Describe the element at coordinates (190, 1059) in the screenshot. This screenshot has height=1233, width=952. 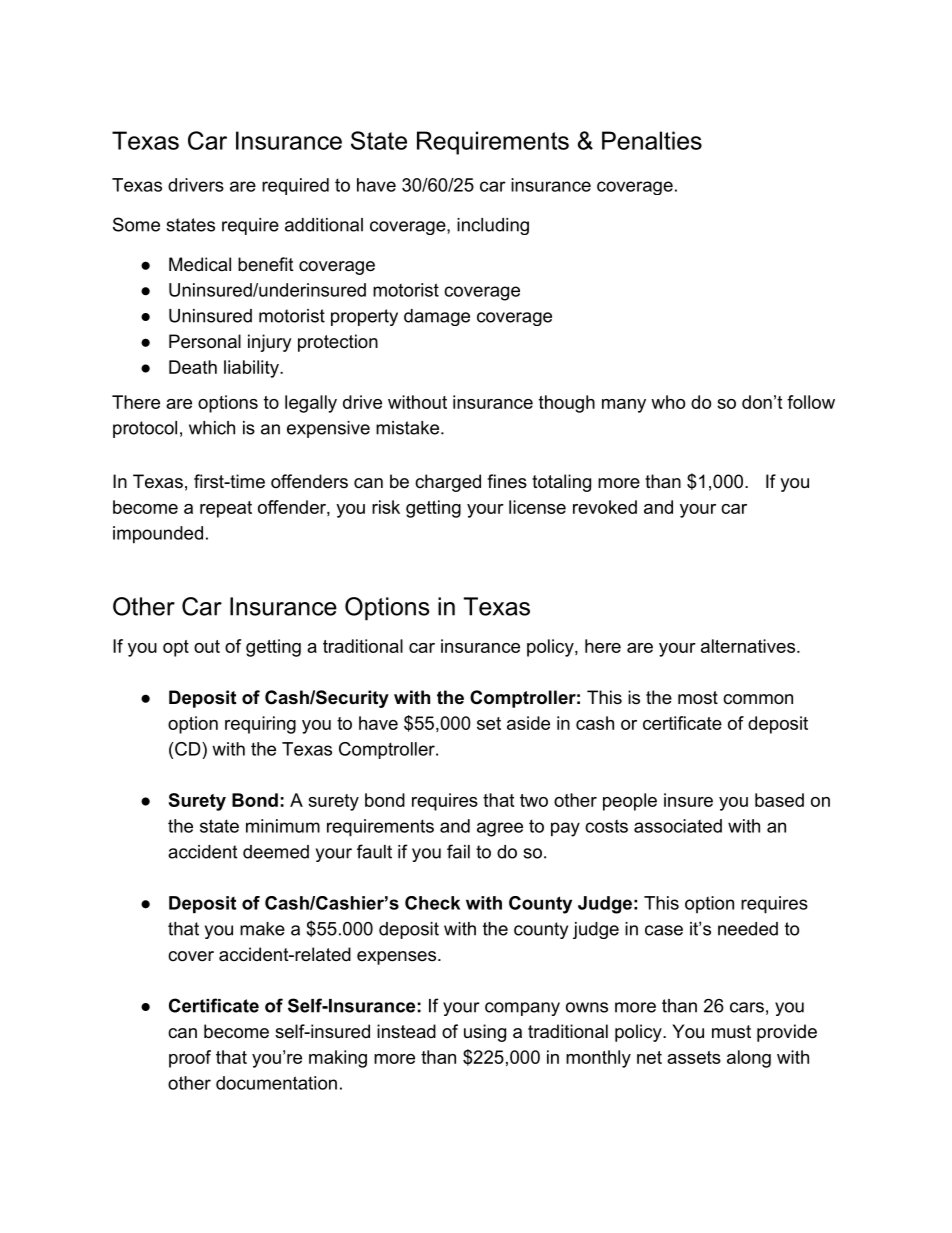
I see `proof` at that location.
